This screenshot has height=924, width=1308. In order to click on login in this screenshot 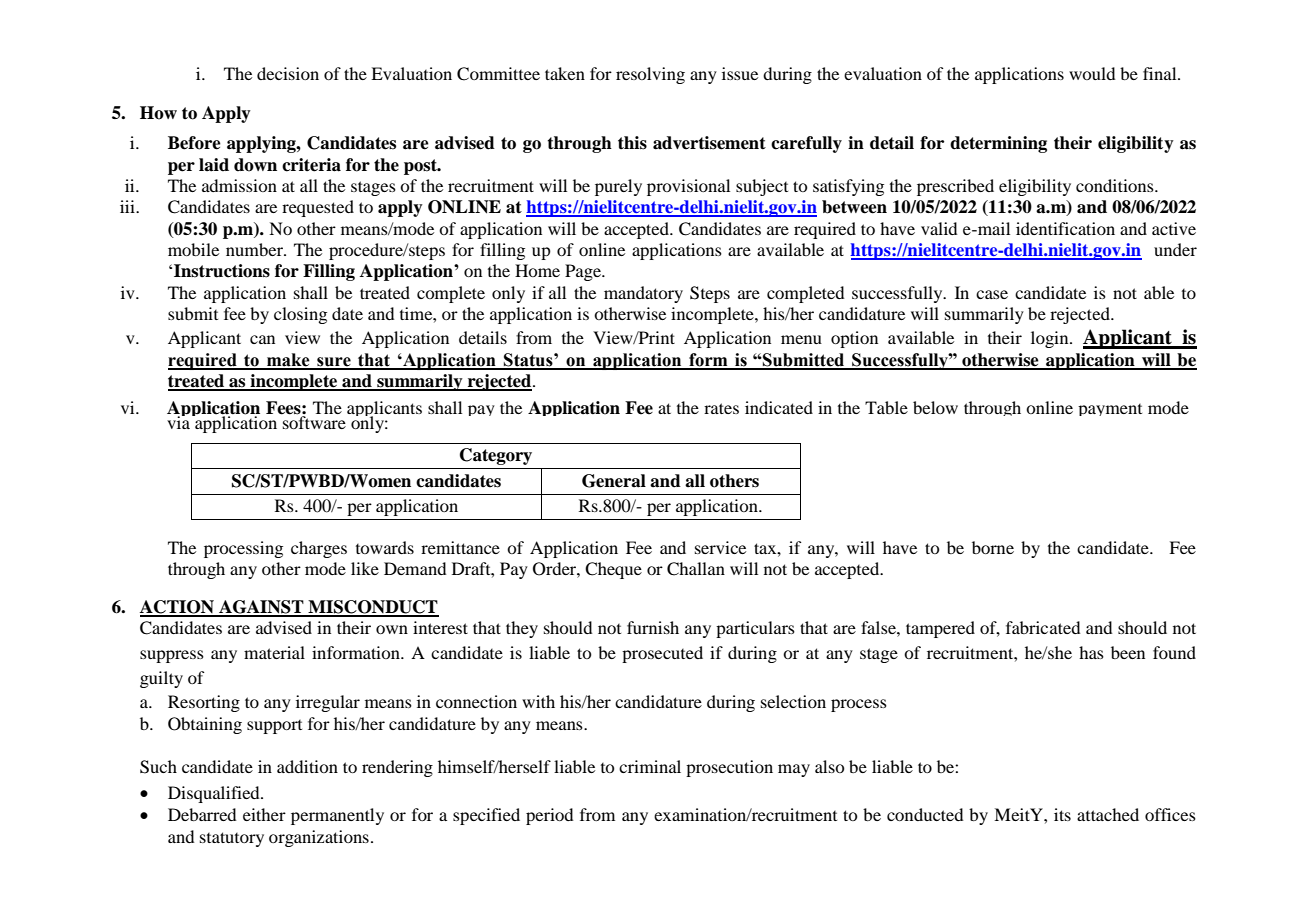, I will do `click(1051, 339)`.
